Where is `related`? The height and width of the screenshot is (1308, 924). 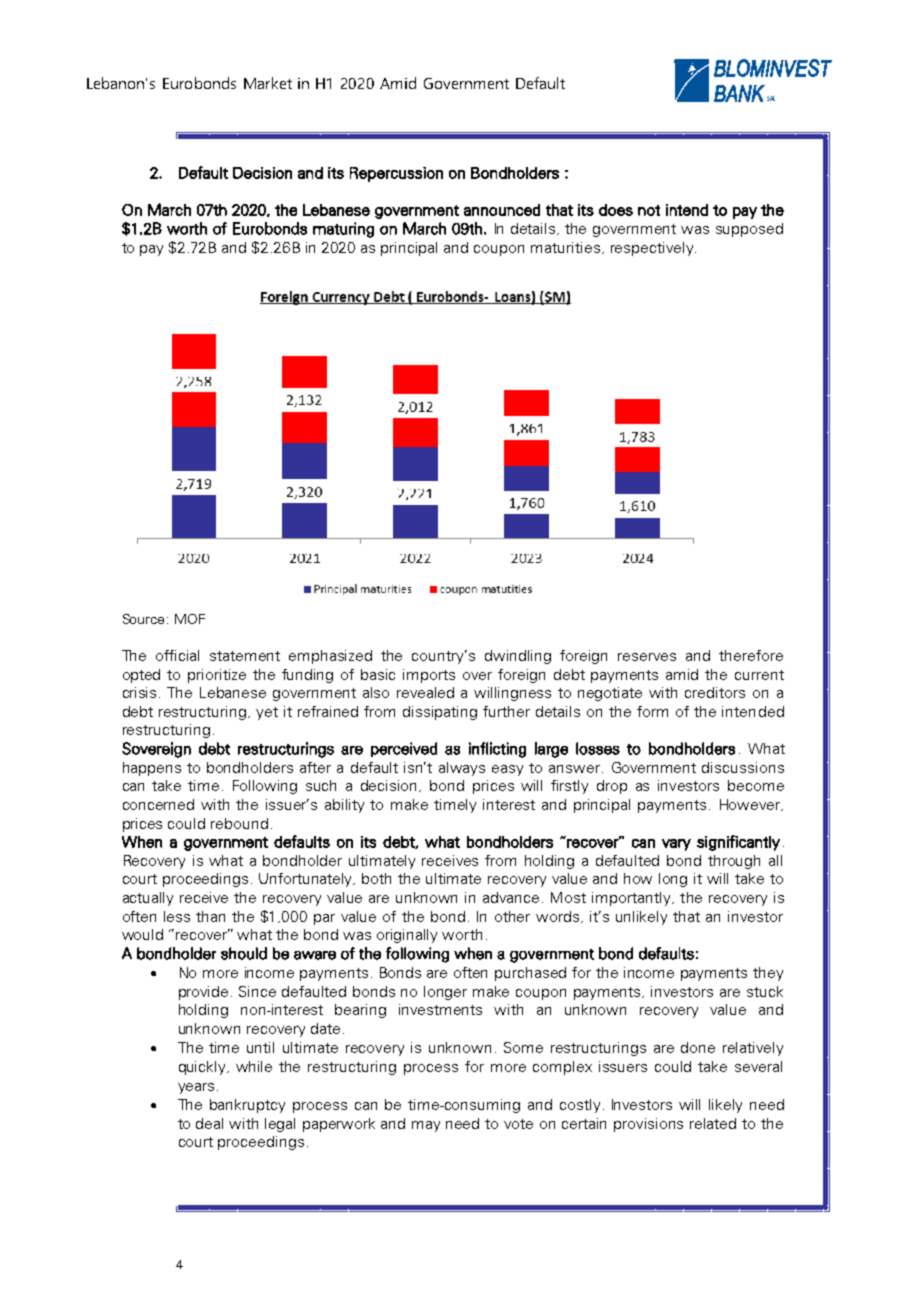 related is located at coordinates (713, 1123).
